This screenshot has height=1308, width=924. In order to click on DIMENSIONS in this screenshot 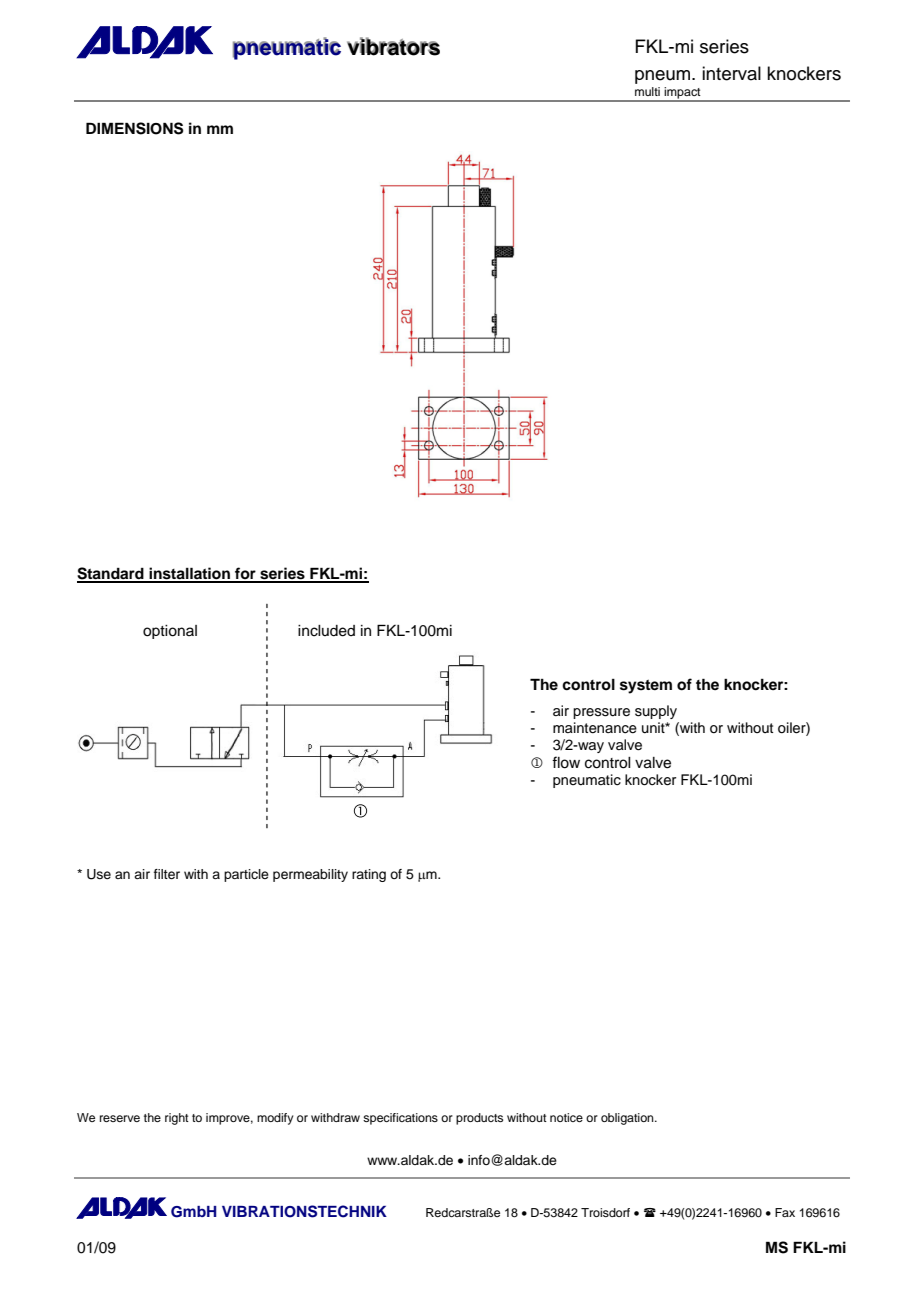, I will do `click(135, 128)`.
